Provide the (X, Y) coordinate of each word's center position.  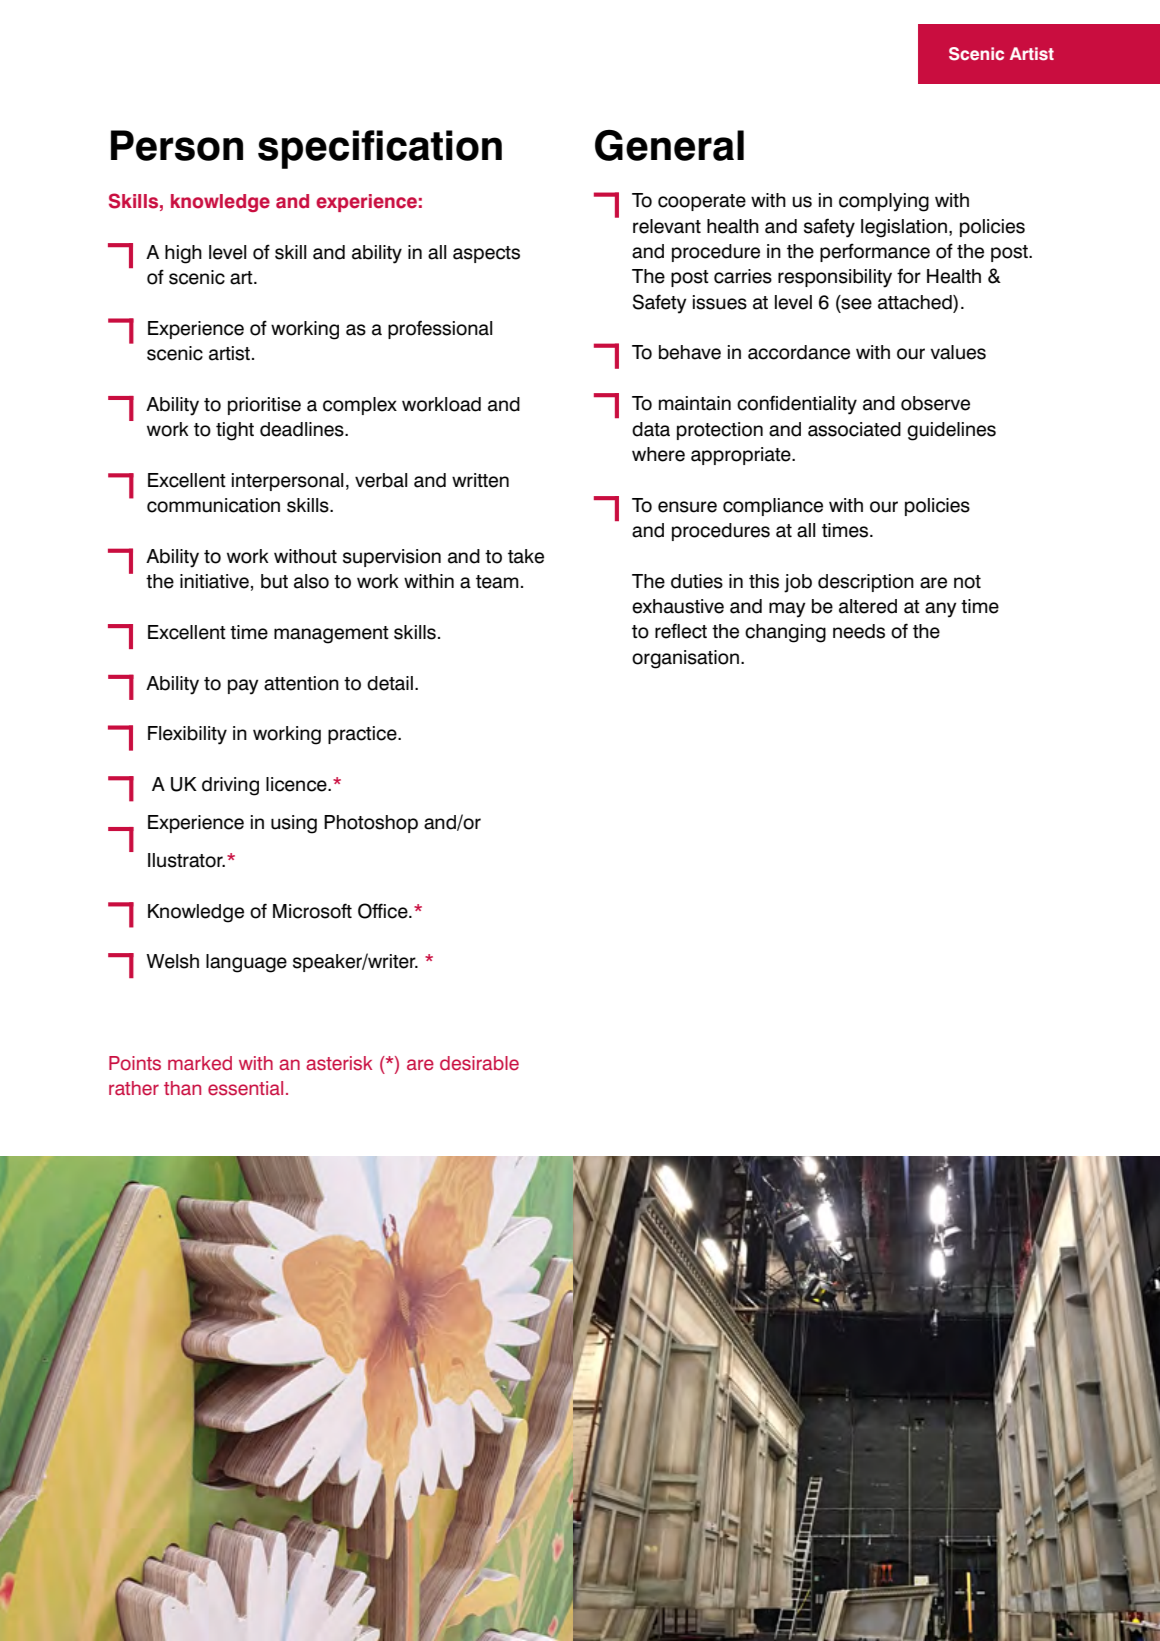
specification (380, 149)
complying (884, 202)
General (669, 145)
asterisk (339, 1063)
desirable (479, 1063)
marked (200, 1063)
